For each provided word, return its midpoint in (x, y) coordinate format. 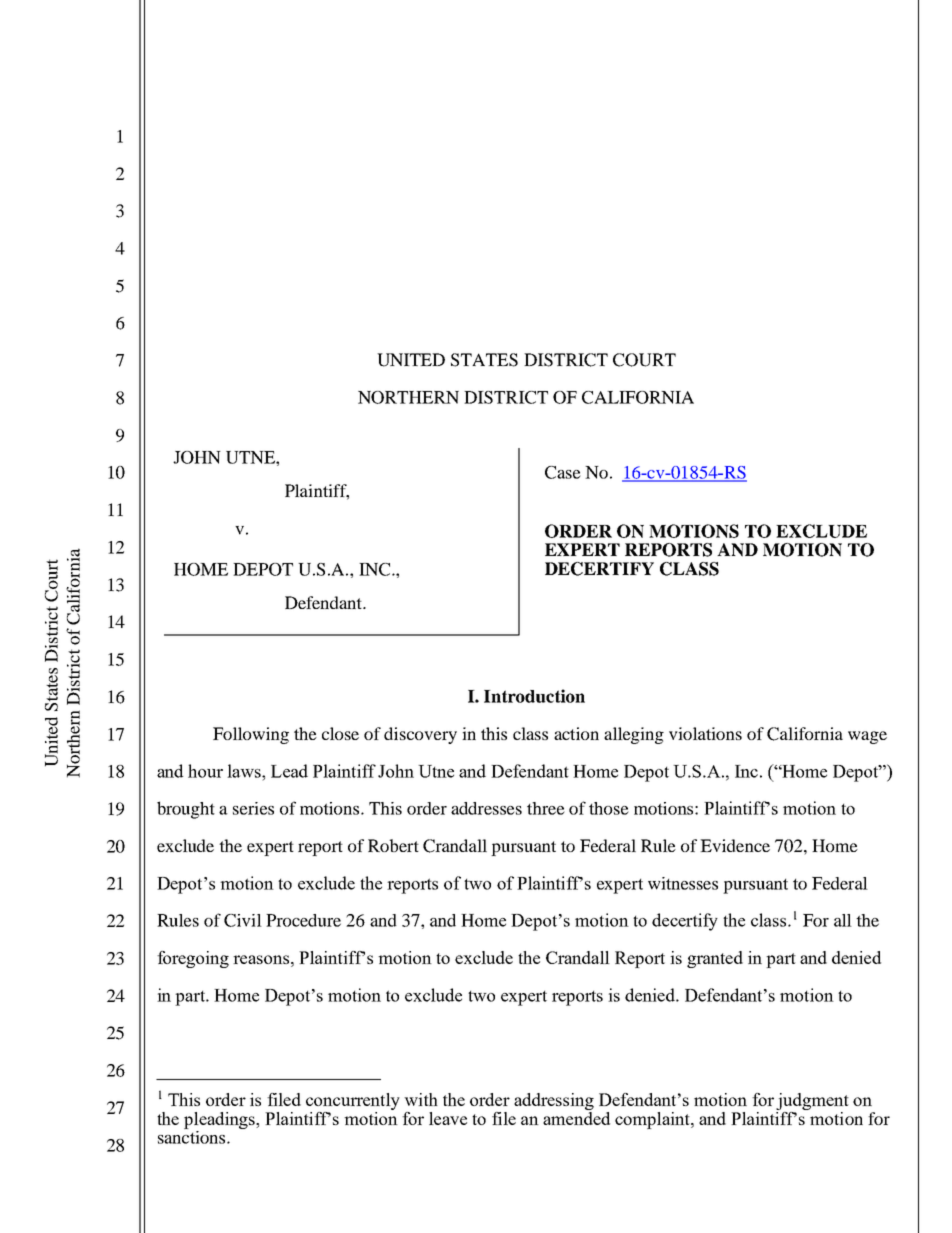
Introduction (534, 696)
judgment (812, 1103)
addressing (554, 1103)
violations (705, 733)
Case (563, 472)
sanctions (193, 1136)
